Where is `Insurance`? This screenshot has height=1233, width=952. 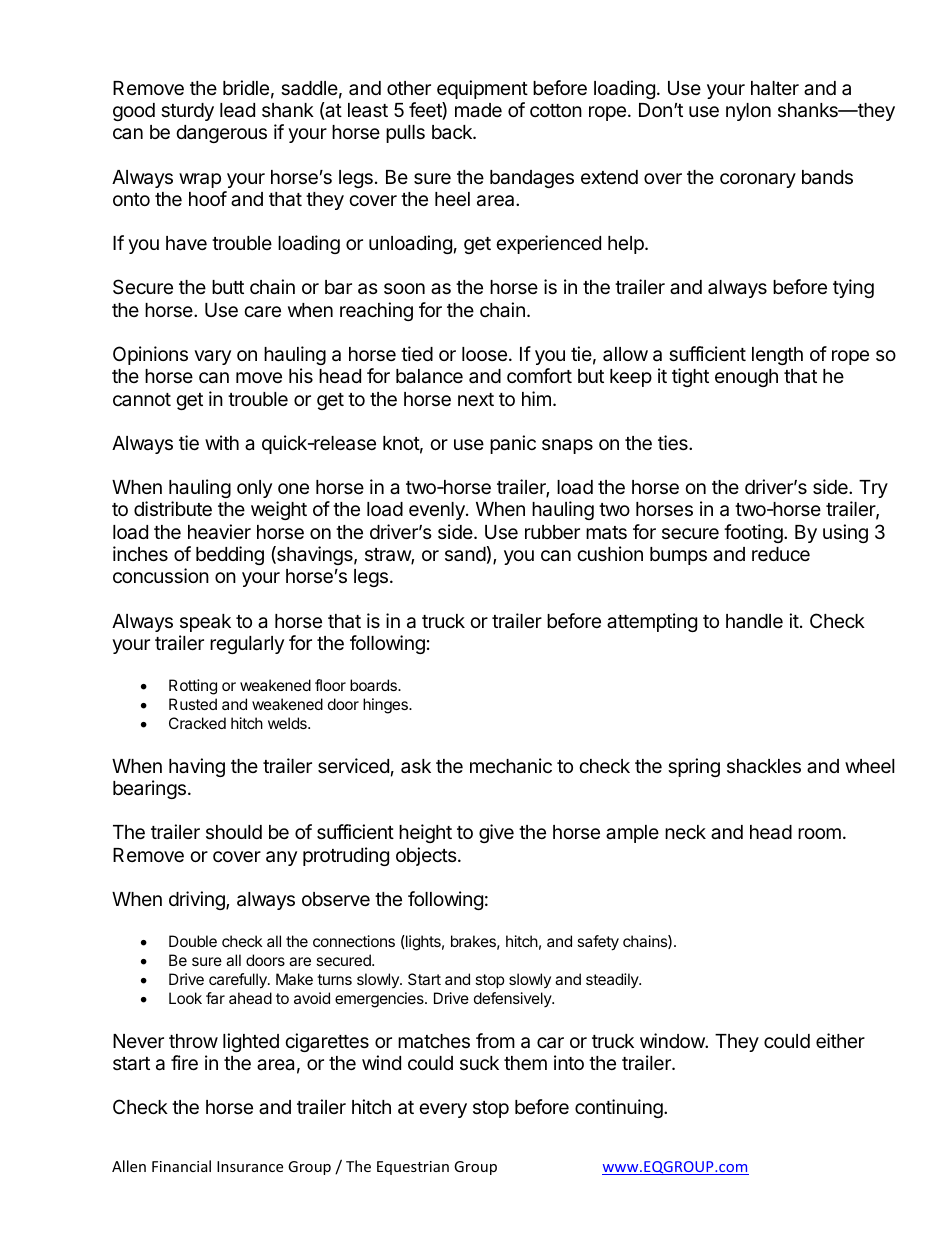
Insurance is located at coordinates (250, 1166).
